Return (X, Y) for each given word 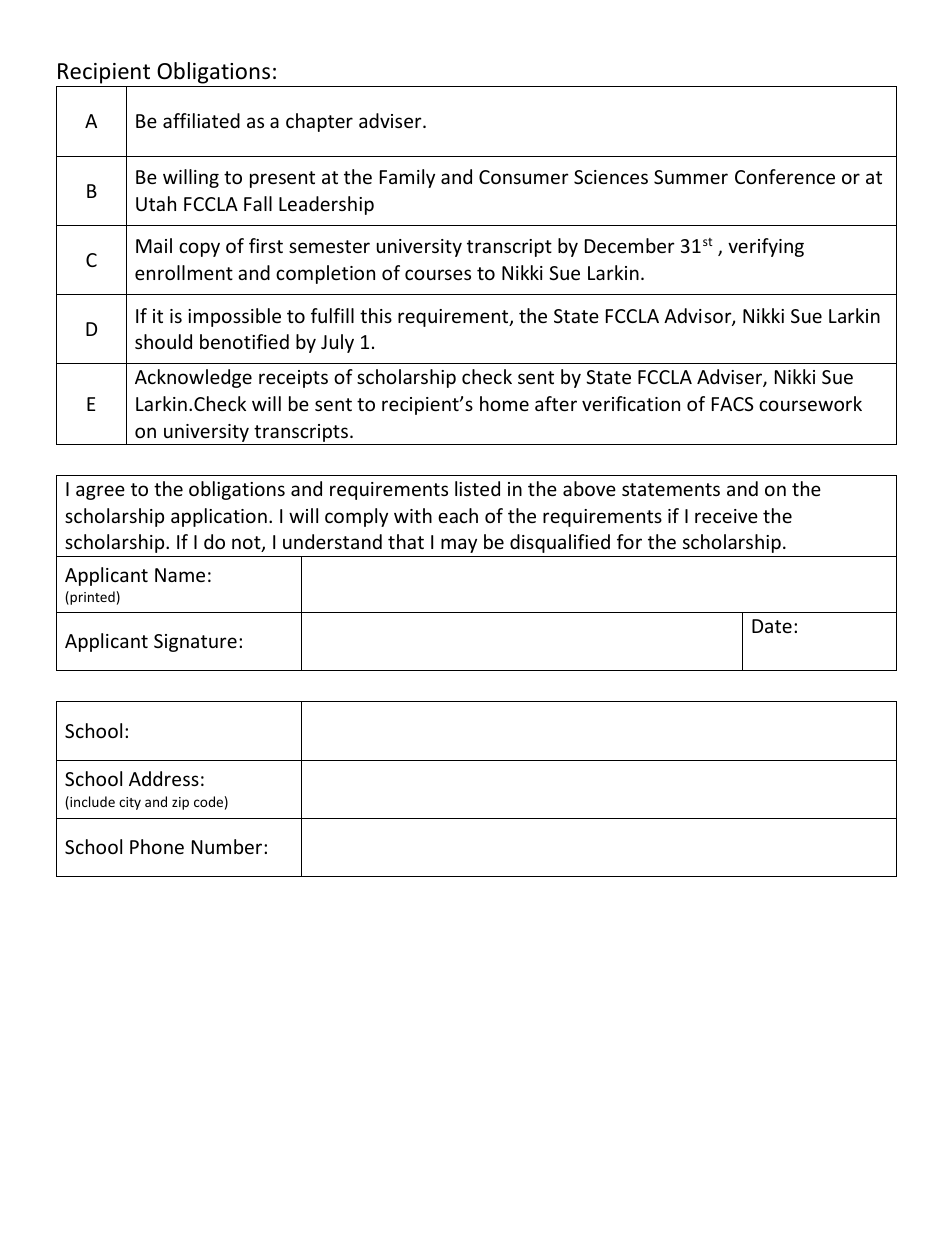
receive (726, 516)
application (219, 517)
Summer (691, 177)
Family (407, 178)
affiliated (201, 120)
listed (477, 488)
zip (180, 803)
